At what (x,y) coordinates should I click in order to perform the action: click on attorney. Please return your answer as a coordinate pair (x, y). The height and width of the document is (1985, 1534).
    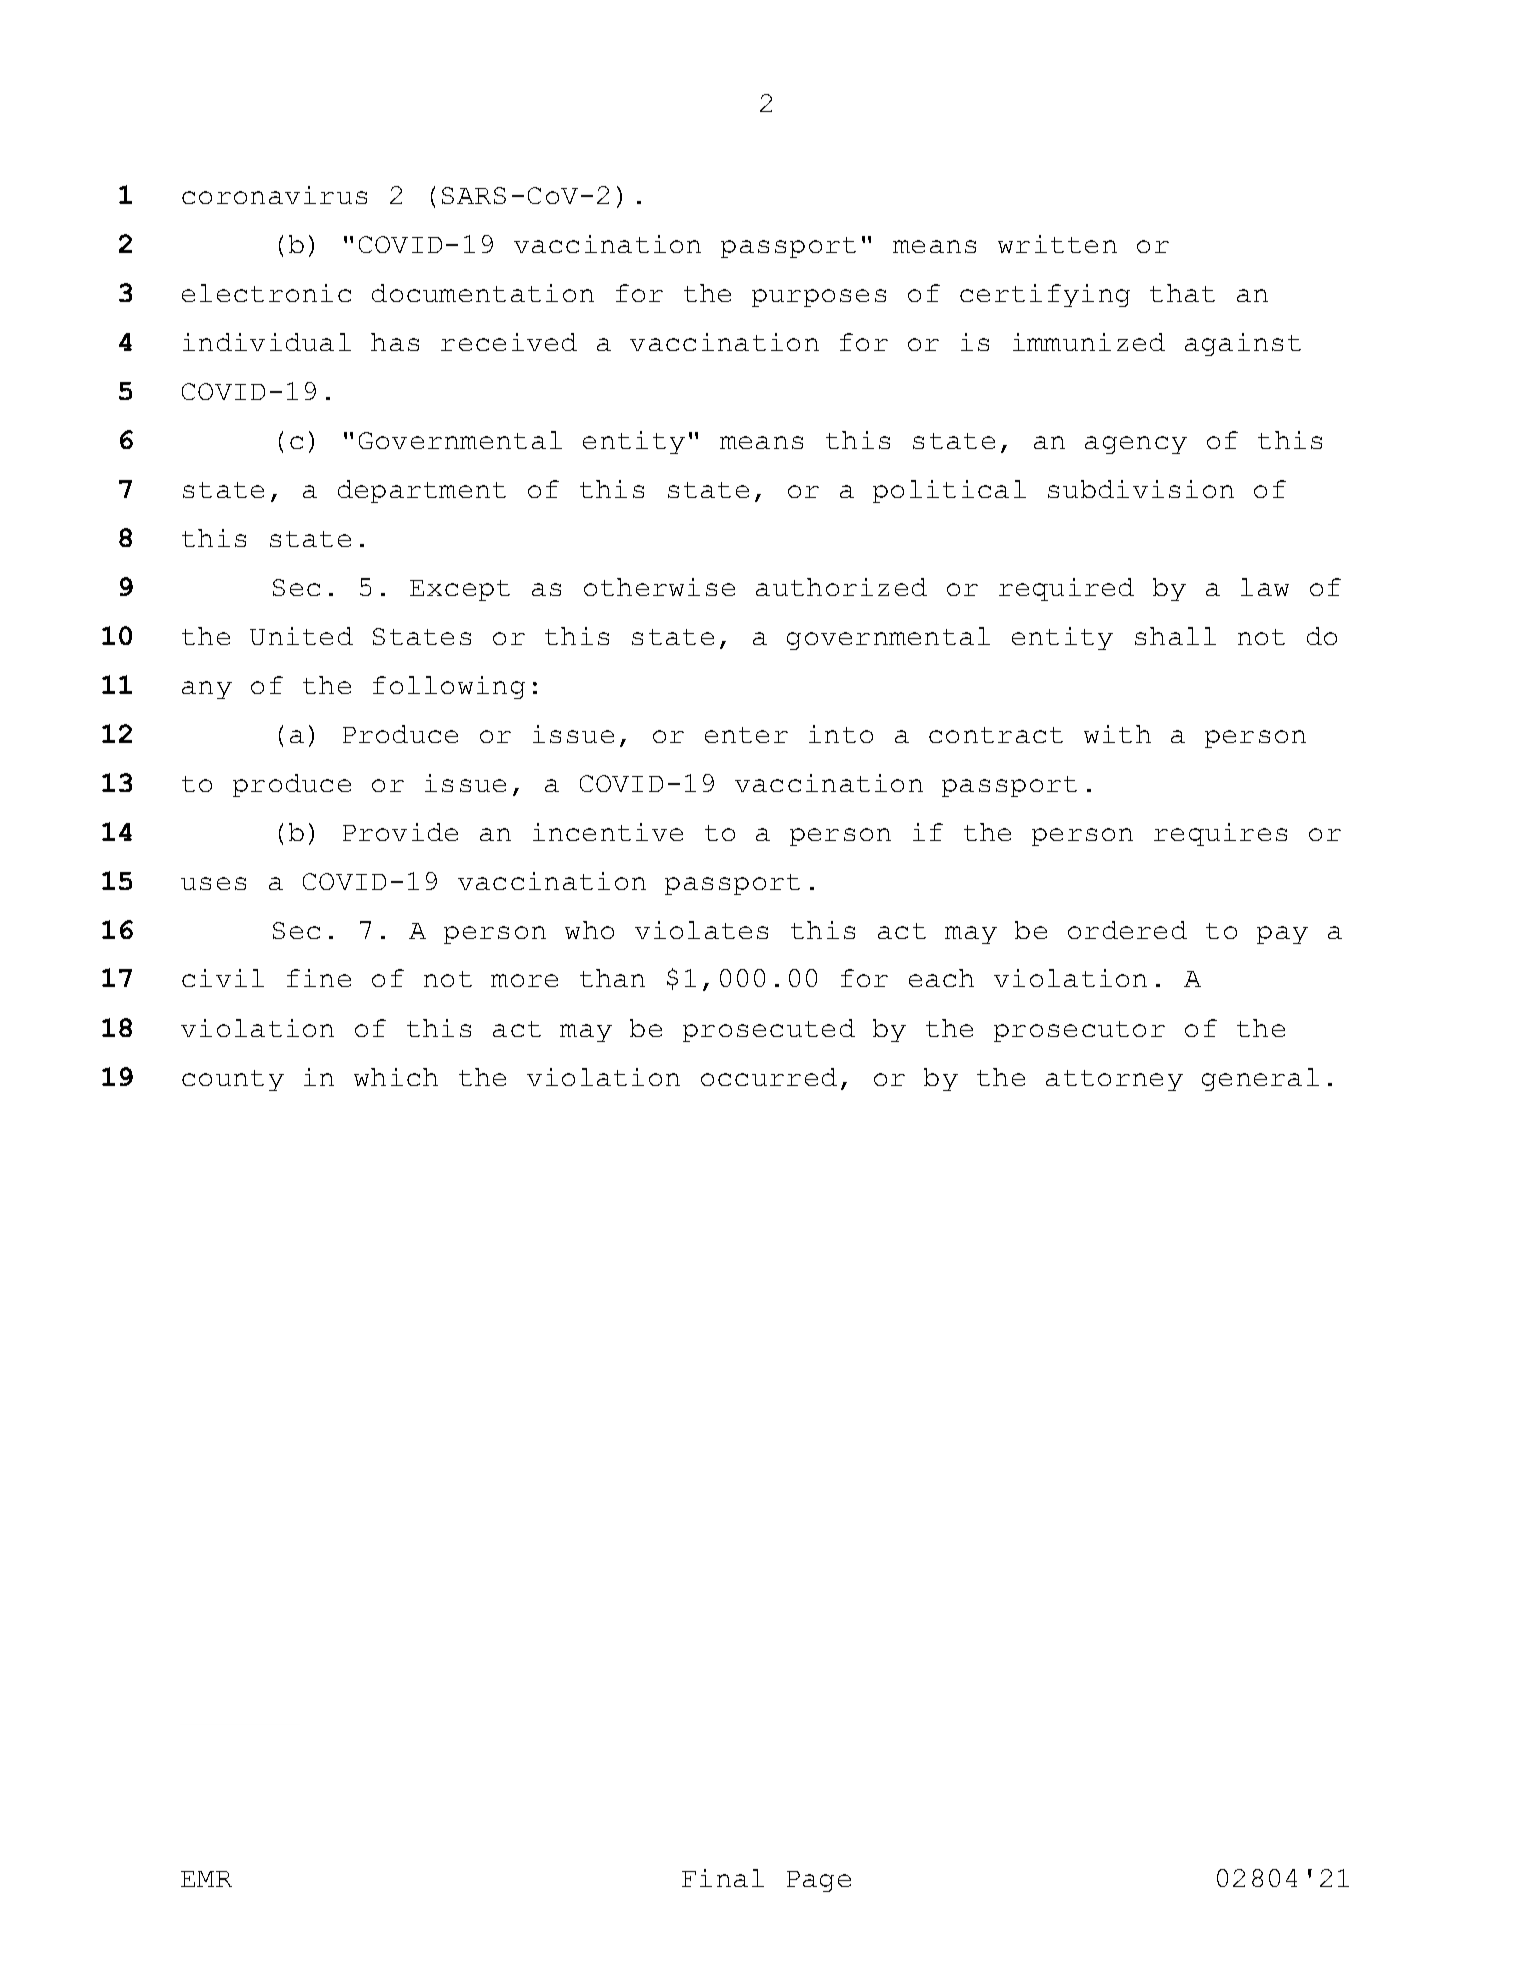
    Looking at the image, I should click on (1114, 1080).
